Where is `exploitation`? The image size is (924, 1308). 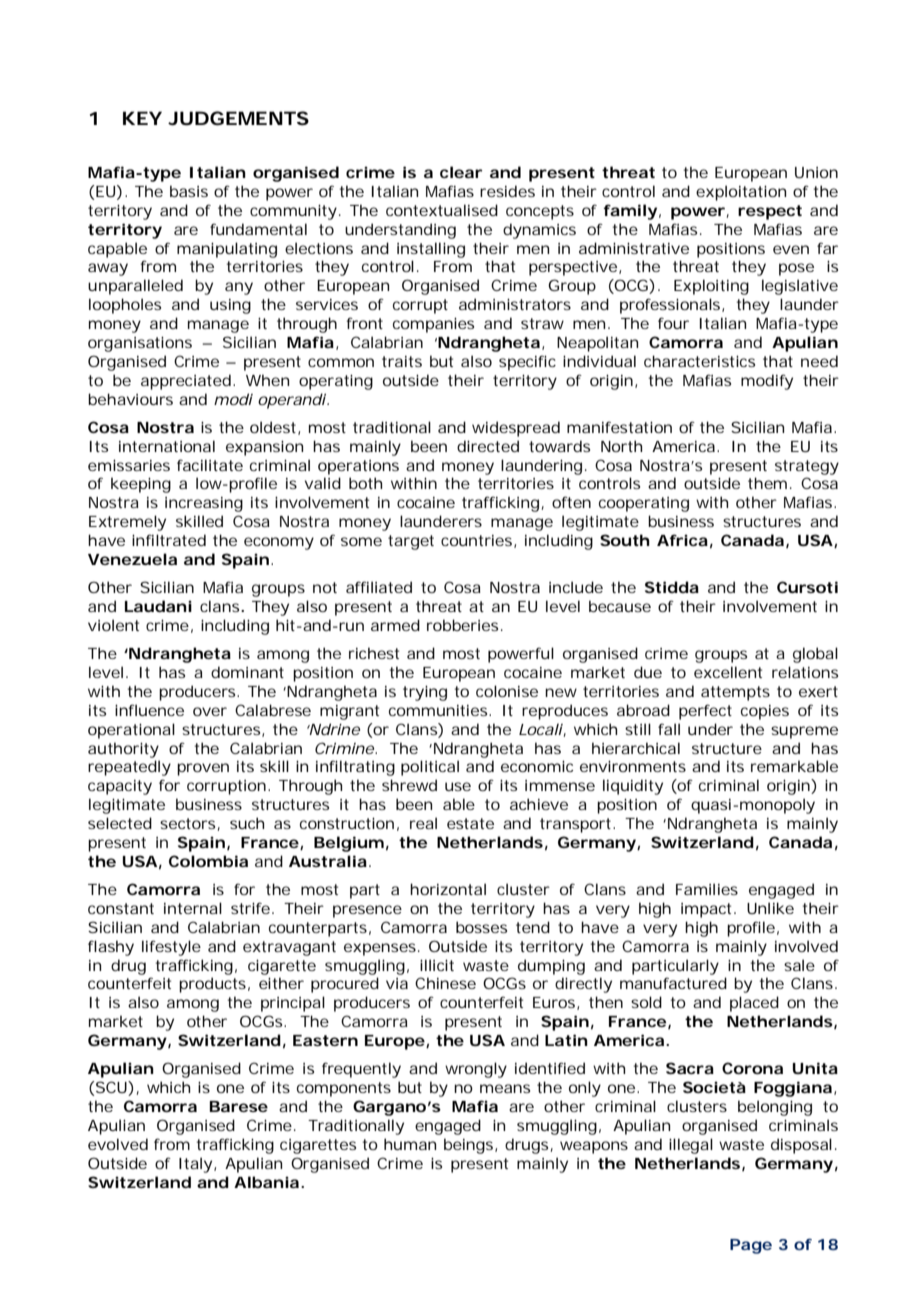
exploitation is located at coordinates (741, 193).
